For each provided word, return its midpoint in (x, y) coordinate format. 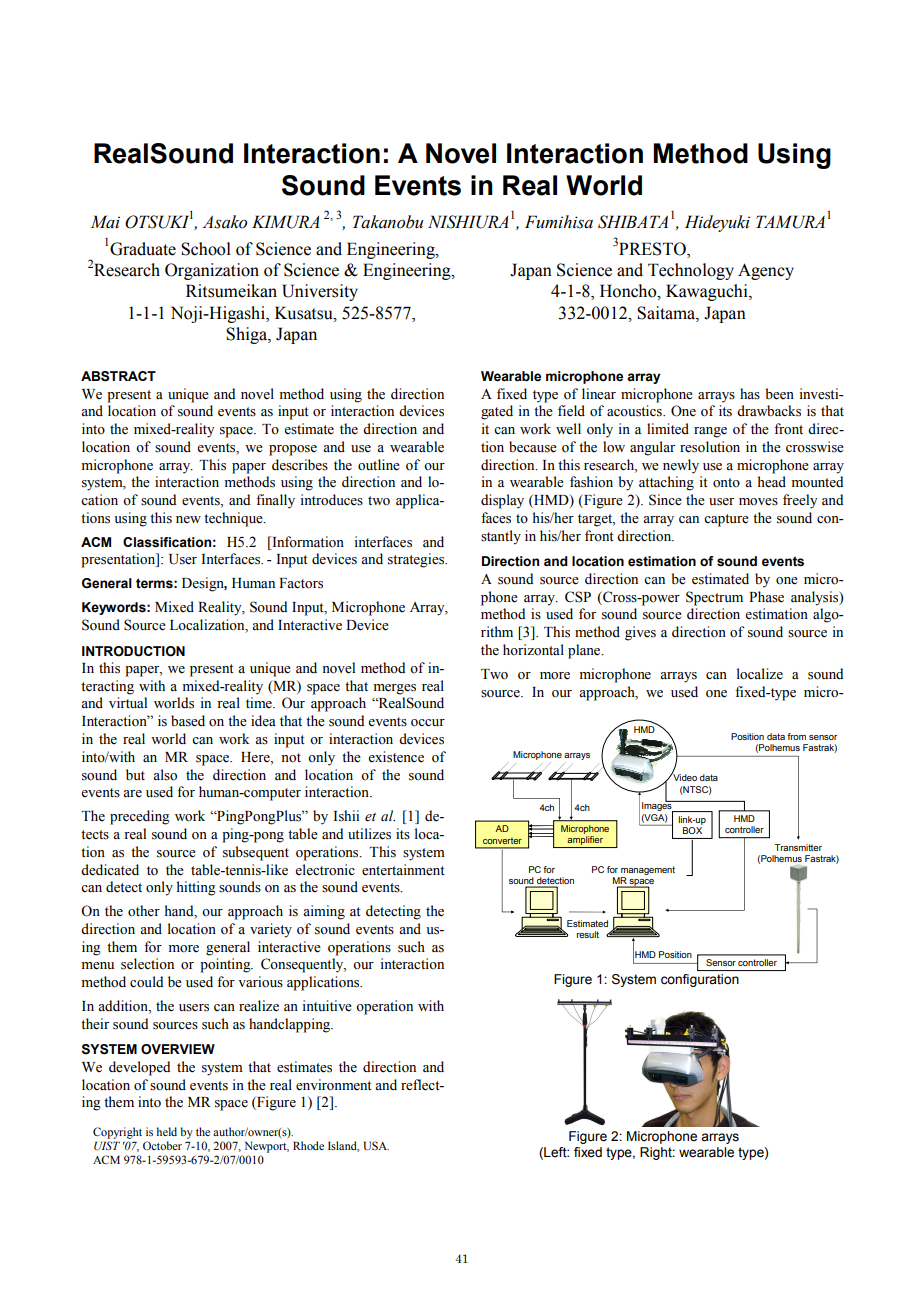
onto (726, 483)
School (206, 249)
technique (234, 519)
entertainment (403, 870)
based (188, 721)
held (167, 1131)
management (648, 870)
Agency (766, 271)
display (502, 501)
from (796, 736)
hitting (196, 888)
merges (395, 689)
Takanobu (388, 222)
